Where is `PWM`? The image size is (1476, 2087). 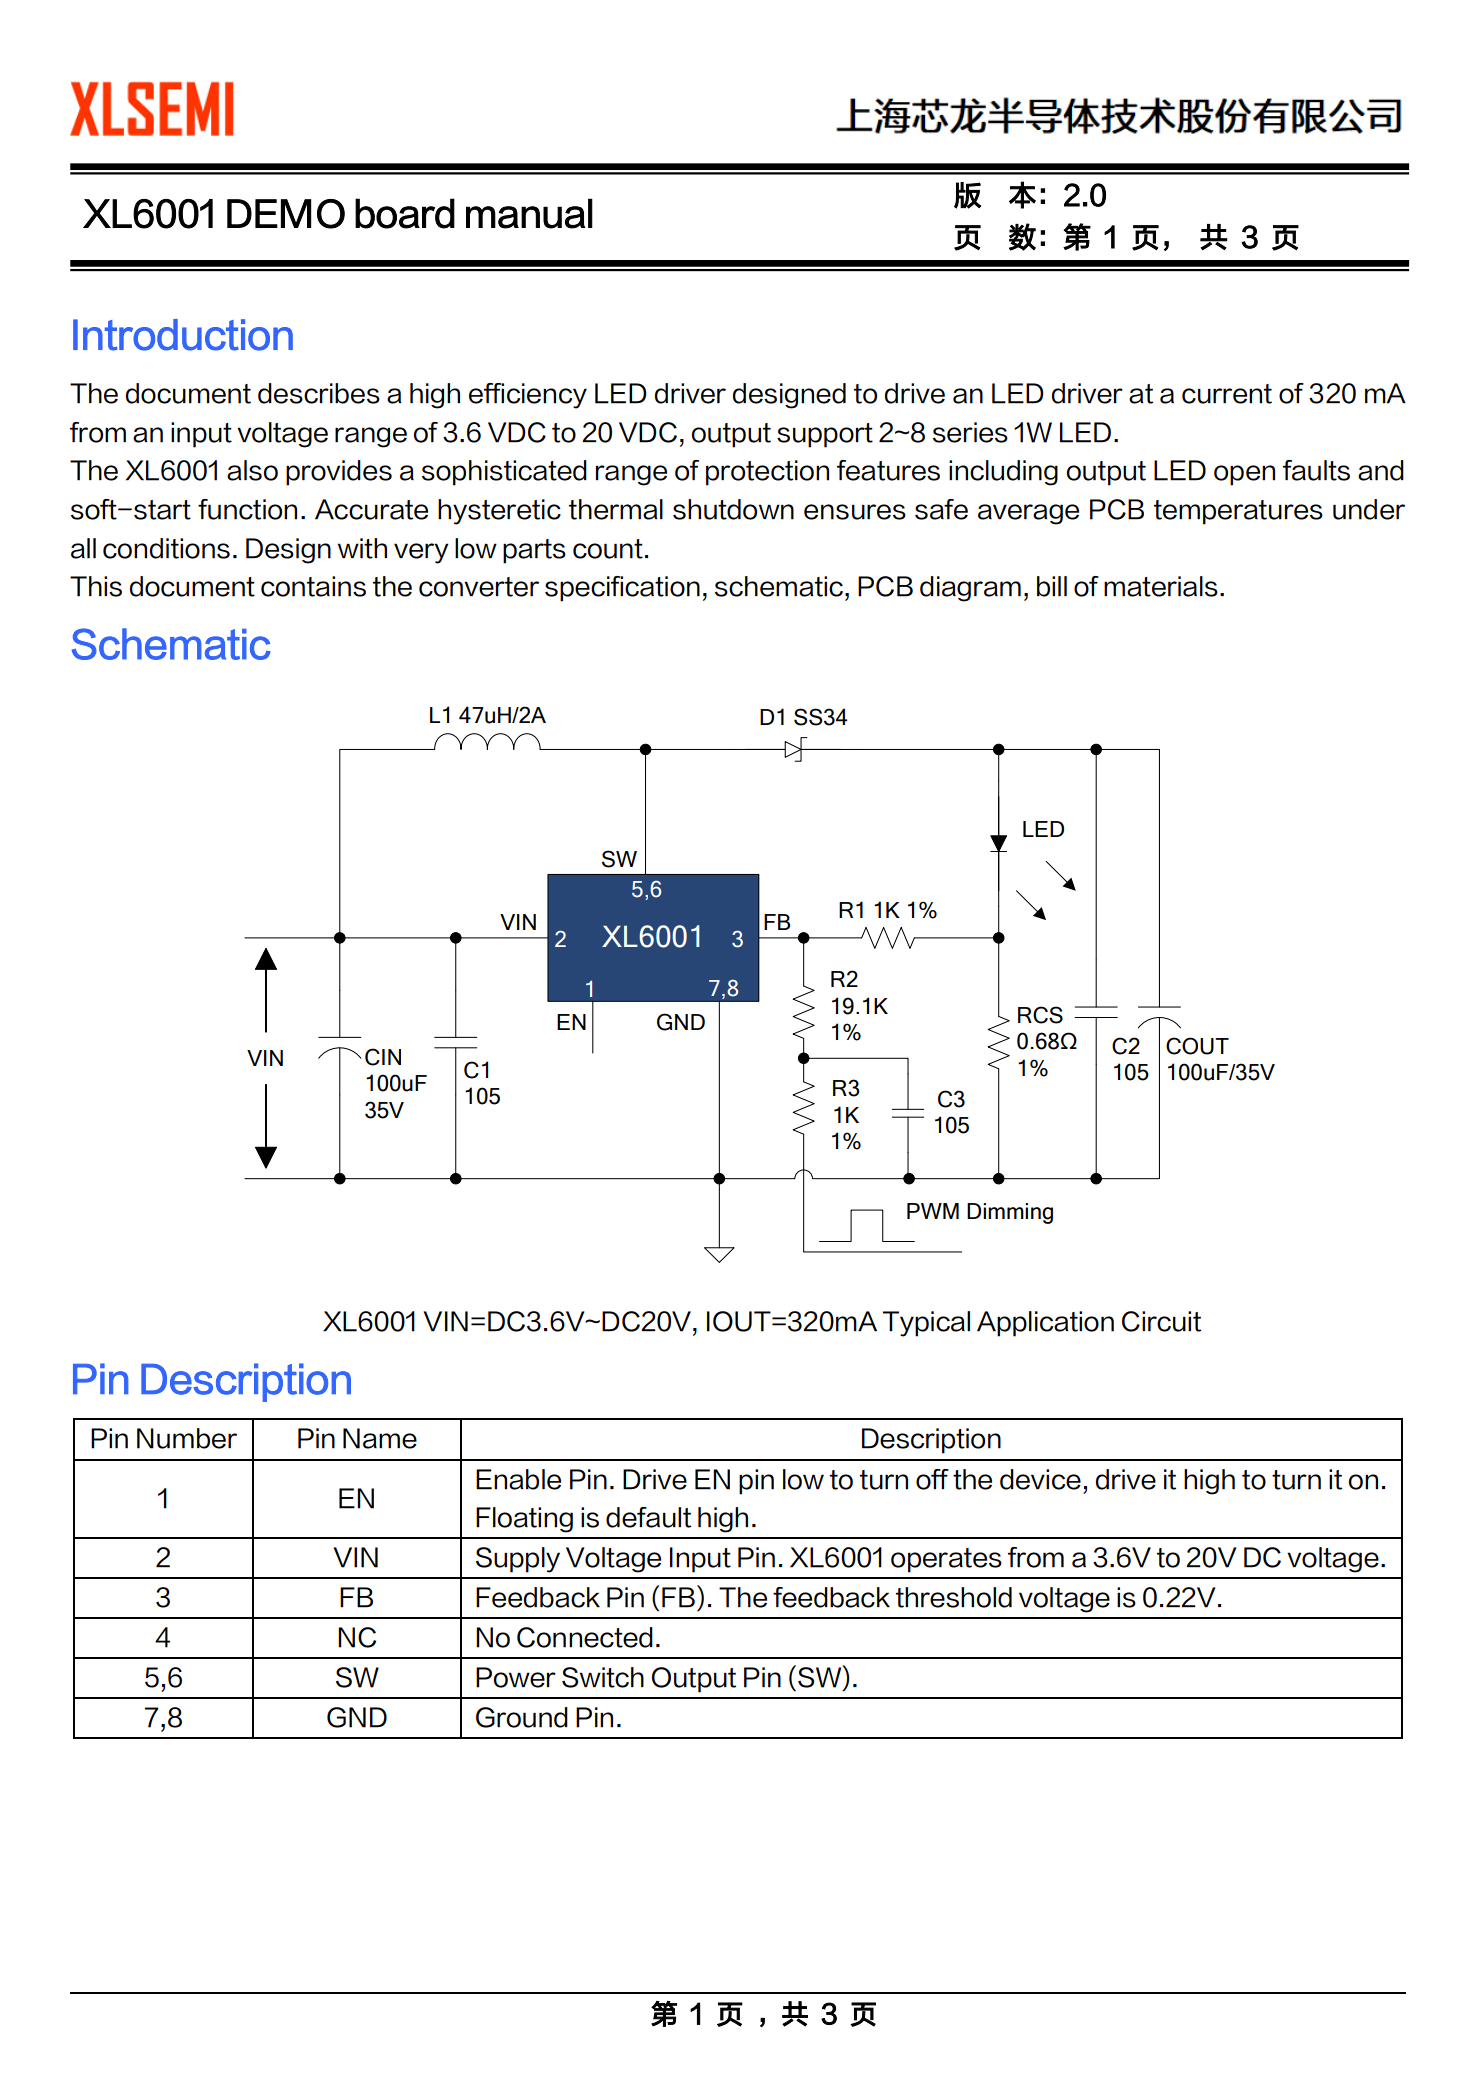 PWM is located at coordinates (933, 1211).
